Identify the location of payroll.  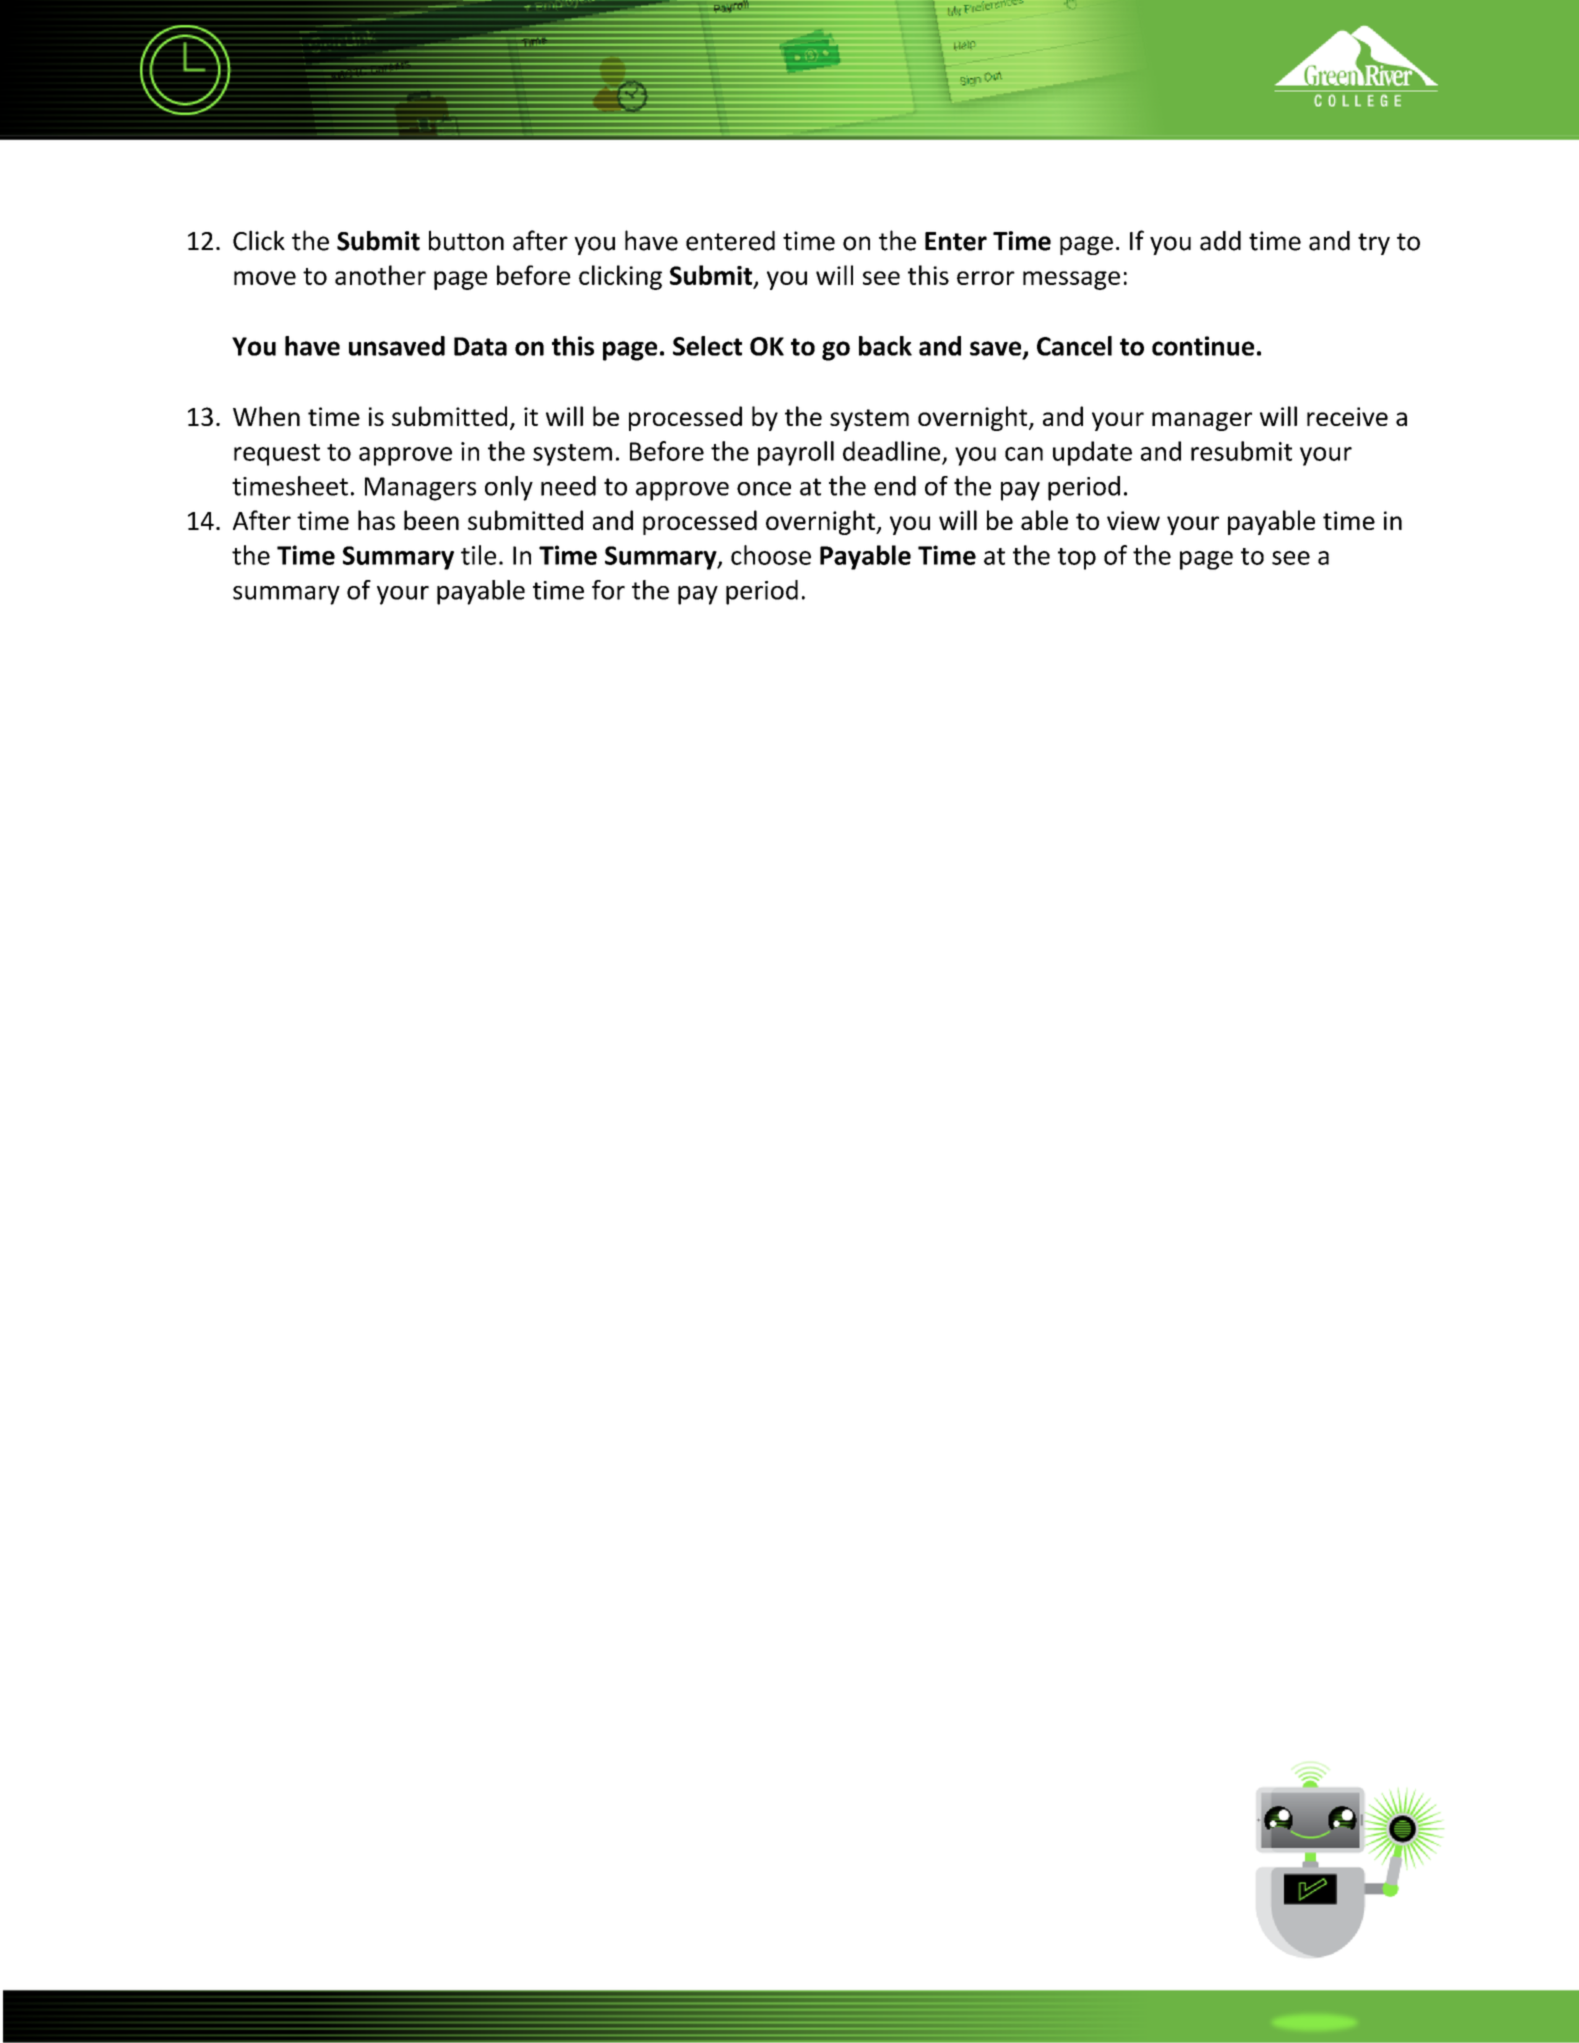
(796, 453).
